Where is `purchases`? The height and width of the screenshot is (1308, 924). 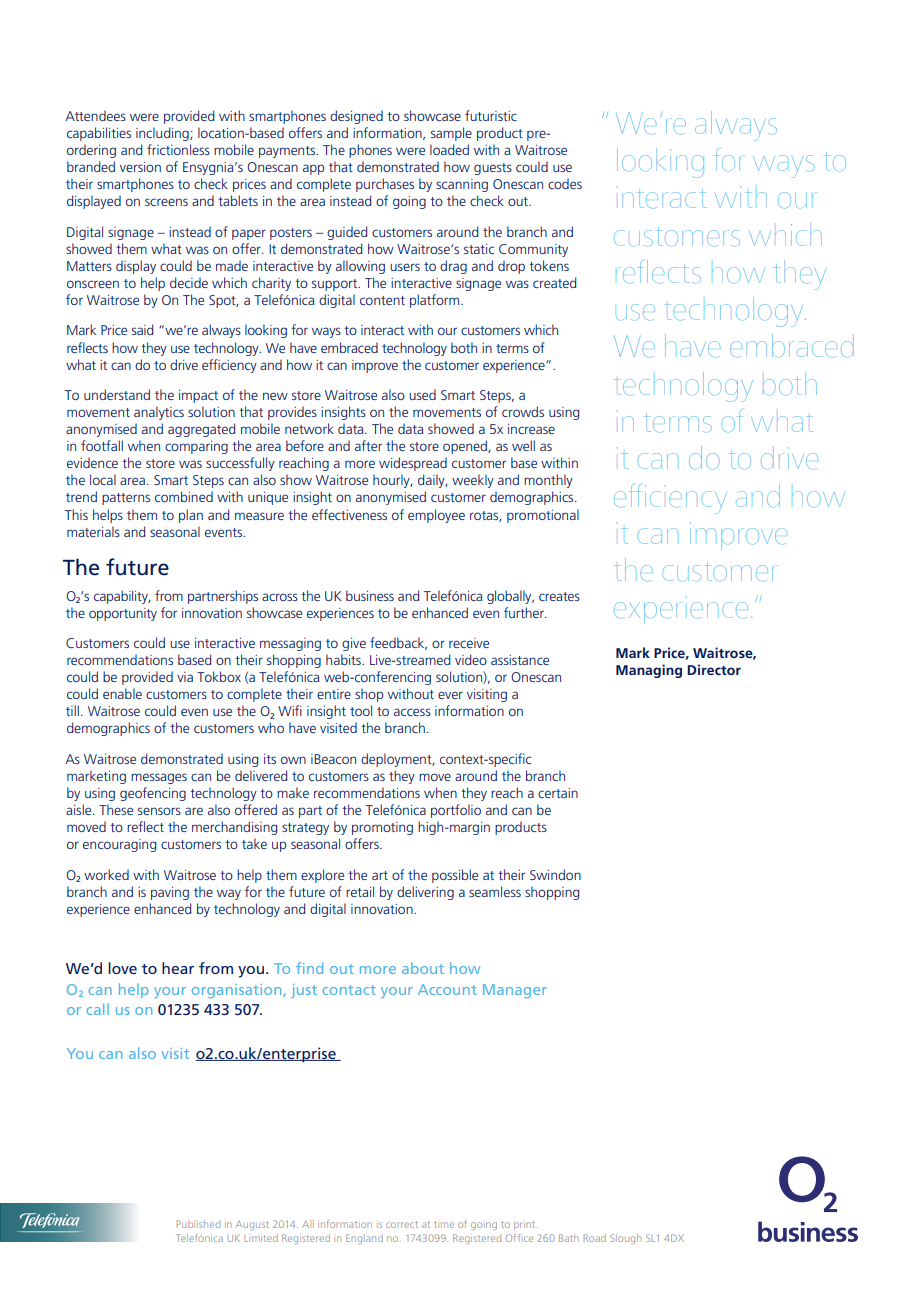
purchases is located at coordinates (385, 185).
